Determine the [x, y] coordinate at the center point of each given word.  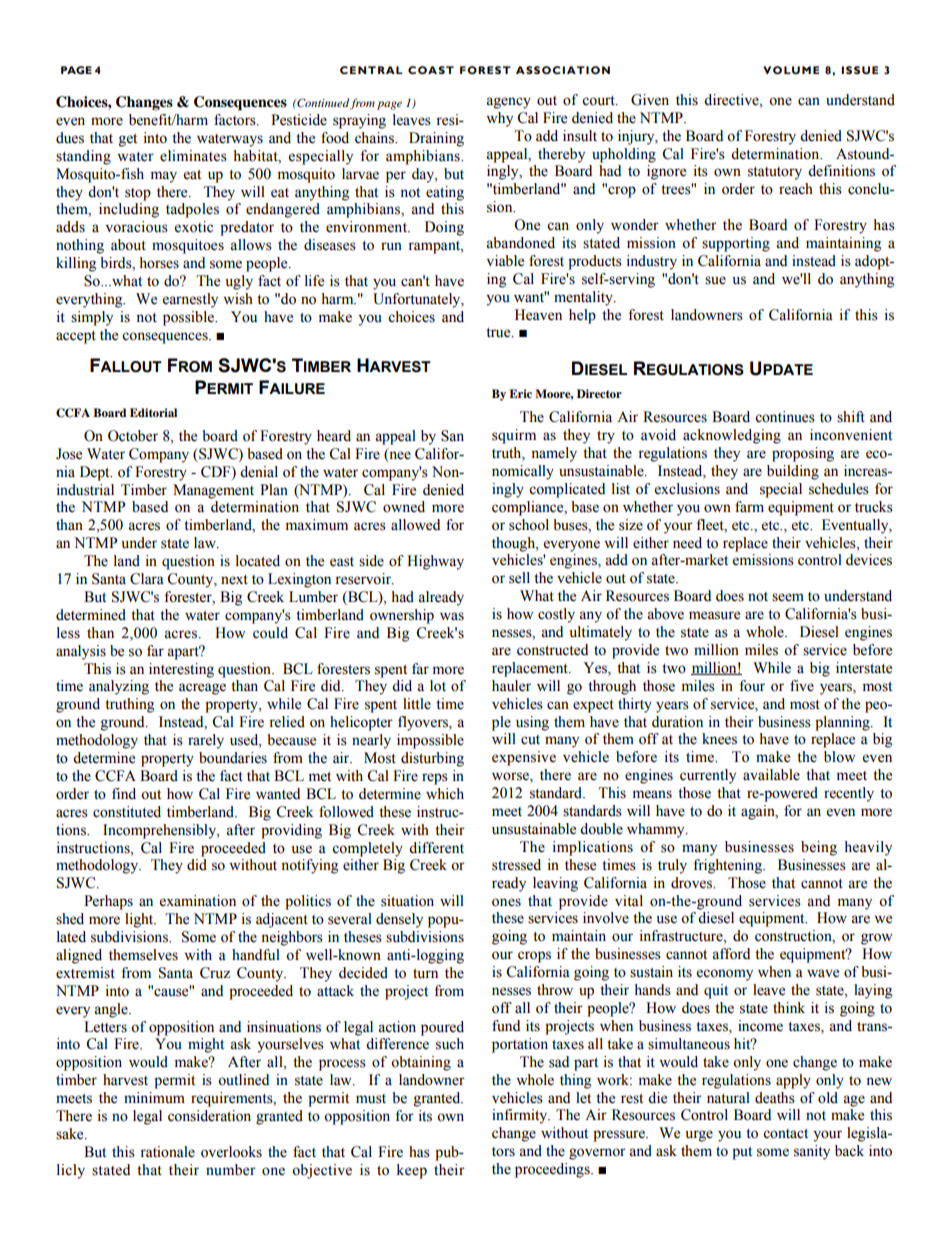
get [128, 140]
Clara [147, 579]
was [452, 616]
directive [732, 100]
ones [506, 902]
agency [508, 103]
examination [198, 901]
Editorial [153, 412]
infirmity [521, 1116]
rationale [167, 1152]
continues [785, 417]
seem [788, 597]
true [499, 333]
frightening [728, 866]
